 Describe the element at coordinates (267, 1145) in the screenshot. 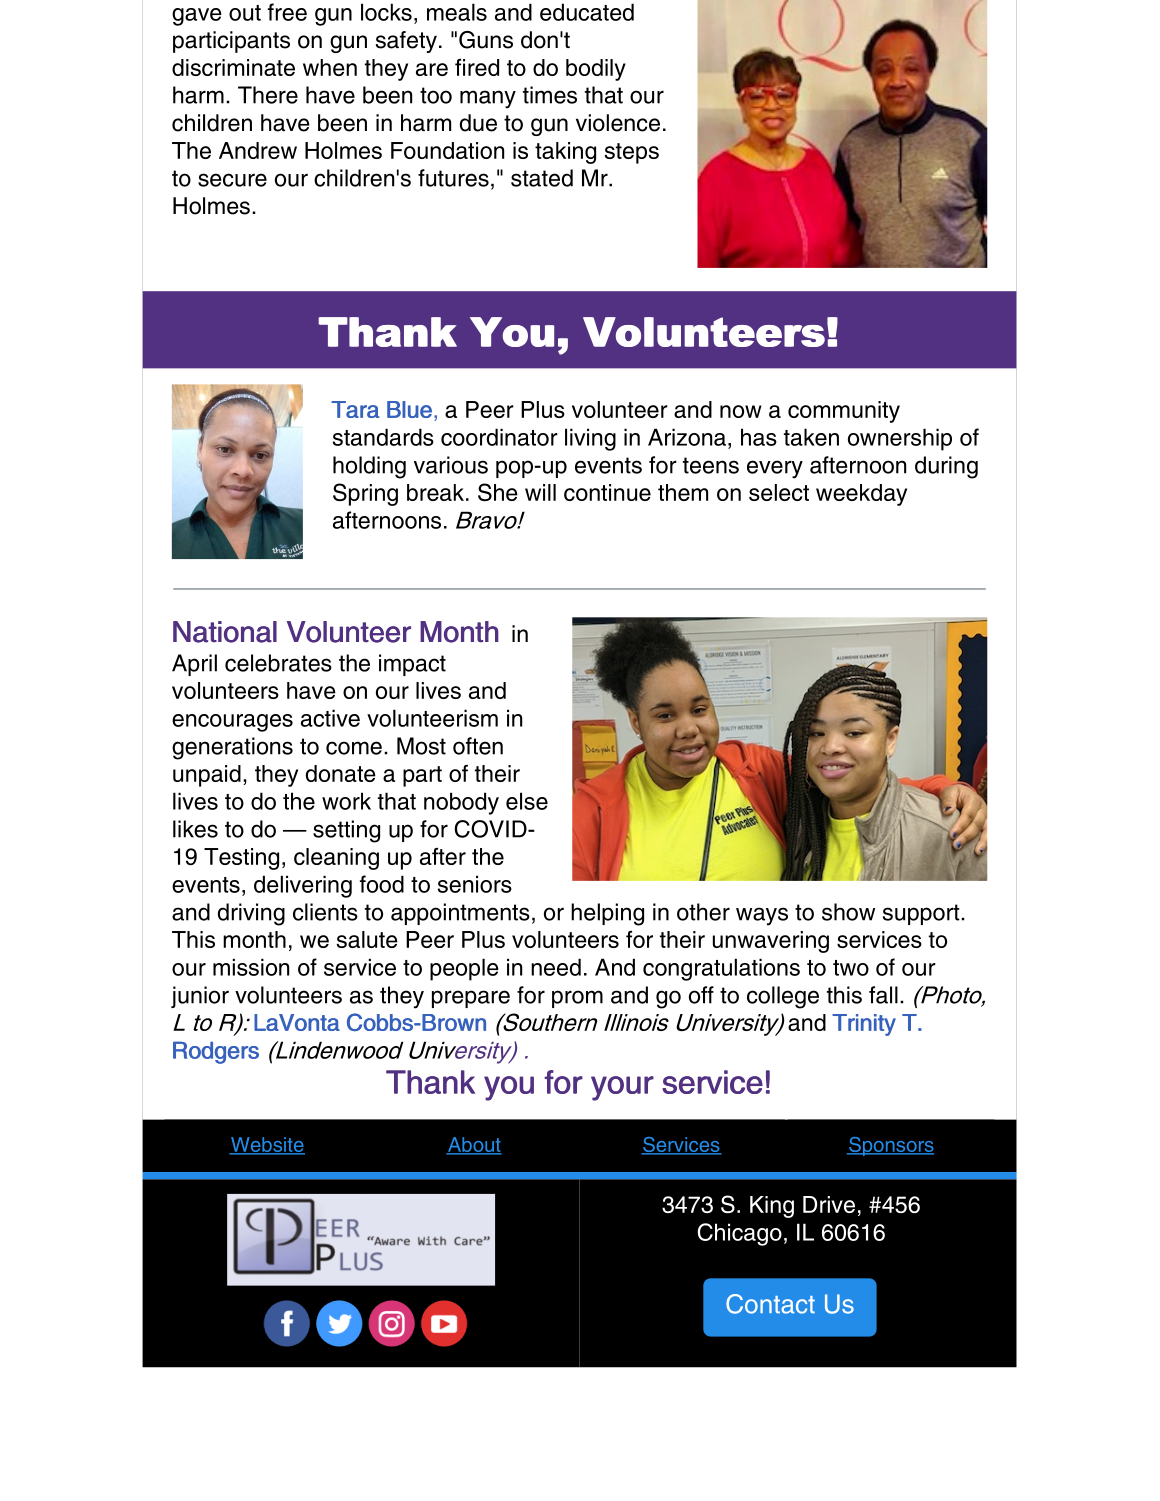

I see `Website` at that location.
